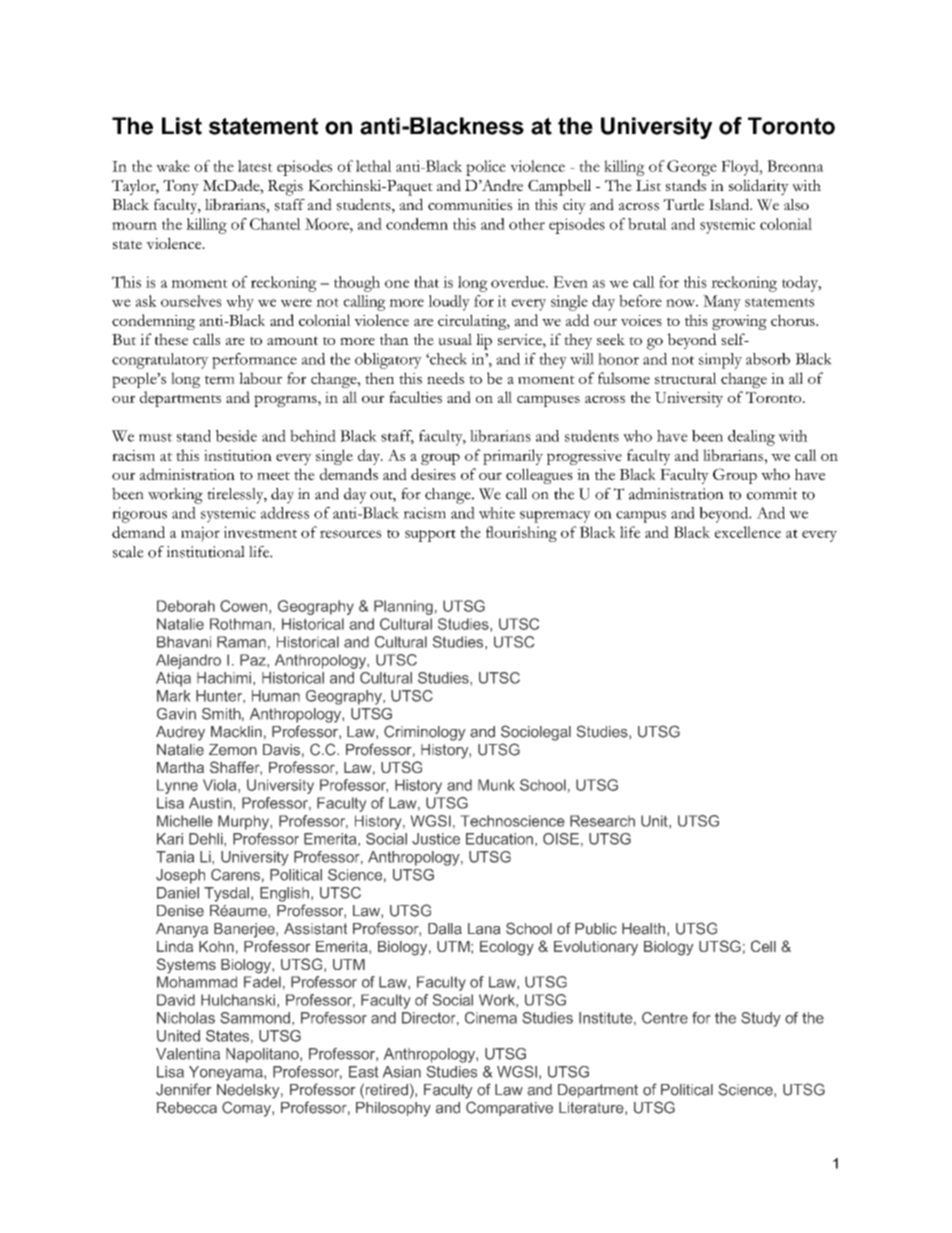 The width and height of the document is (952, 1233). What do you see at coordinates (761, 1019) in the document?
I see `Study` at bounding box center [761, 1019].
